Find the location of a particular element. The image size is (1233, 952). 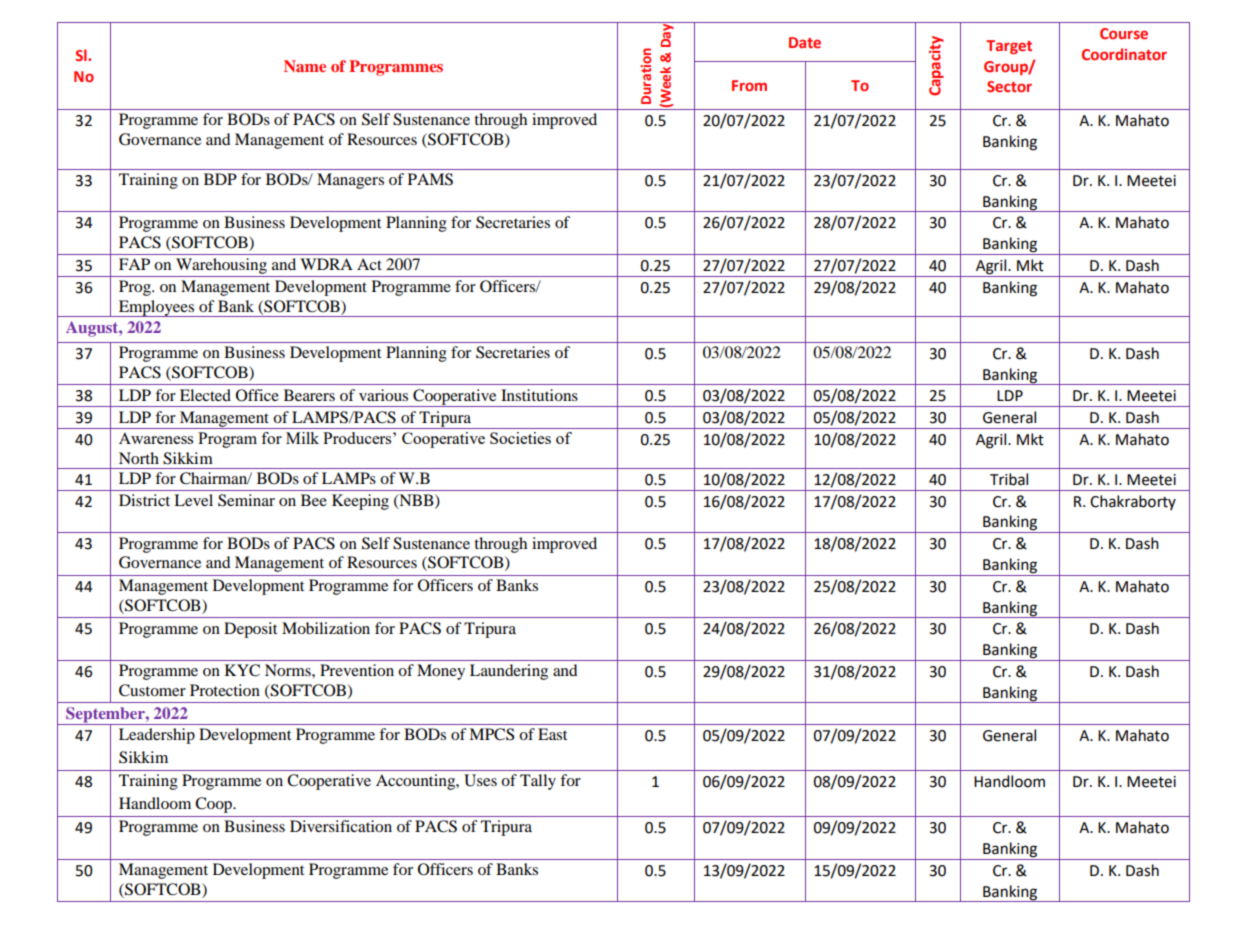

Sector is located at coordinates (1009, 86).
